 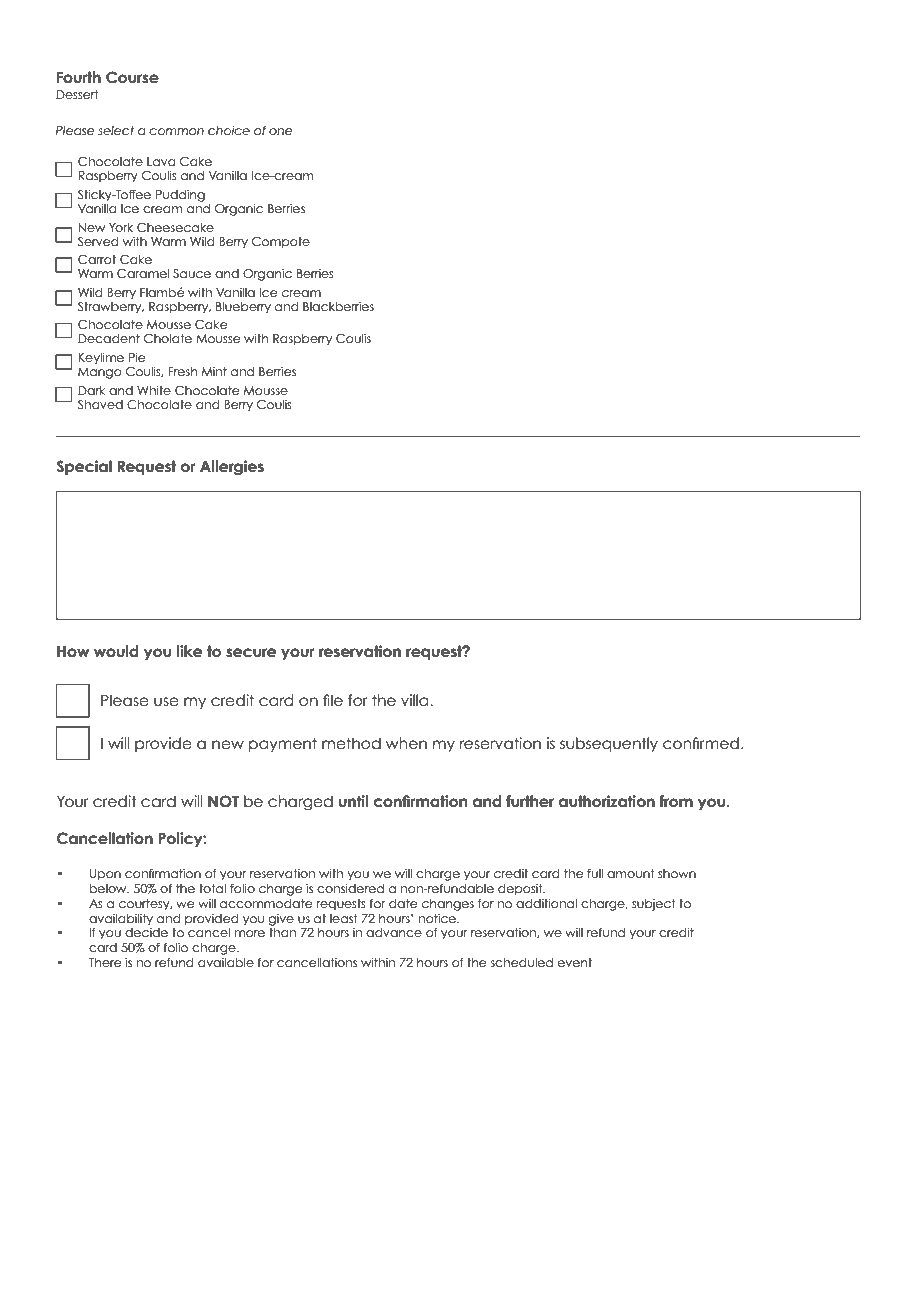 I want to click on White, so click(x=154, y=390).
